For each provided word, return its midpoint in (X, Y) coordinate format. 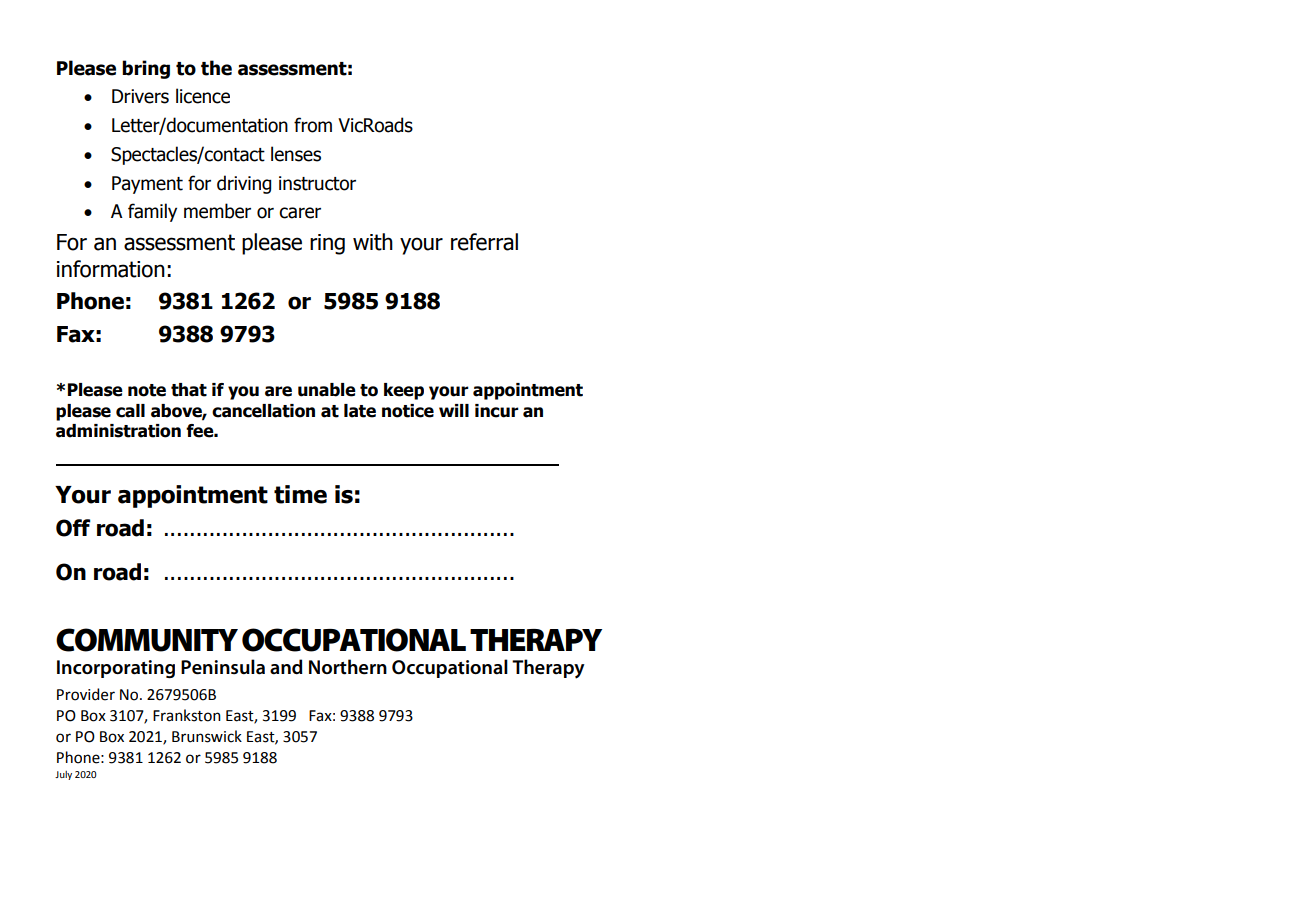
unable (327, 390)
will (454, 410)
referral (484, 242)
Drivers (140, 96)
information (111, 269)
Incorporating (116, 669)
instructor (317, 183)
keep (404, 391)
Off (73, 528)
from (313, 125)
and (286, 667)
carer (300, 213)
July (63, 775)
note (147, 390)
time (300, 494)
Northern (348, 667)
